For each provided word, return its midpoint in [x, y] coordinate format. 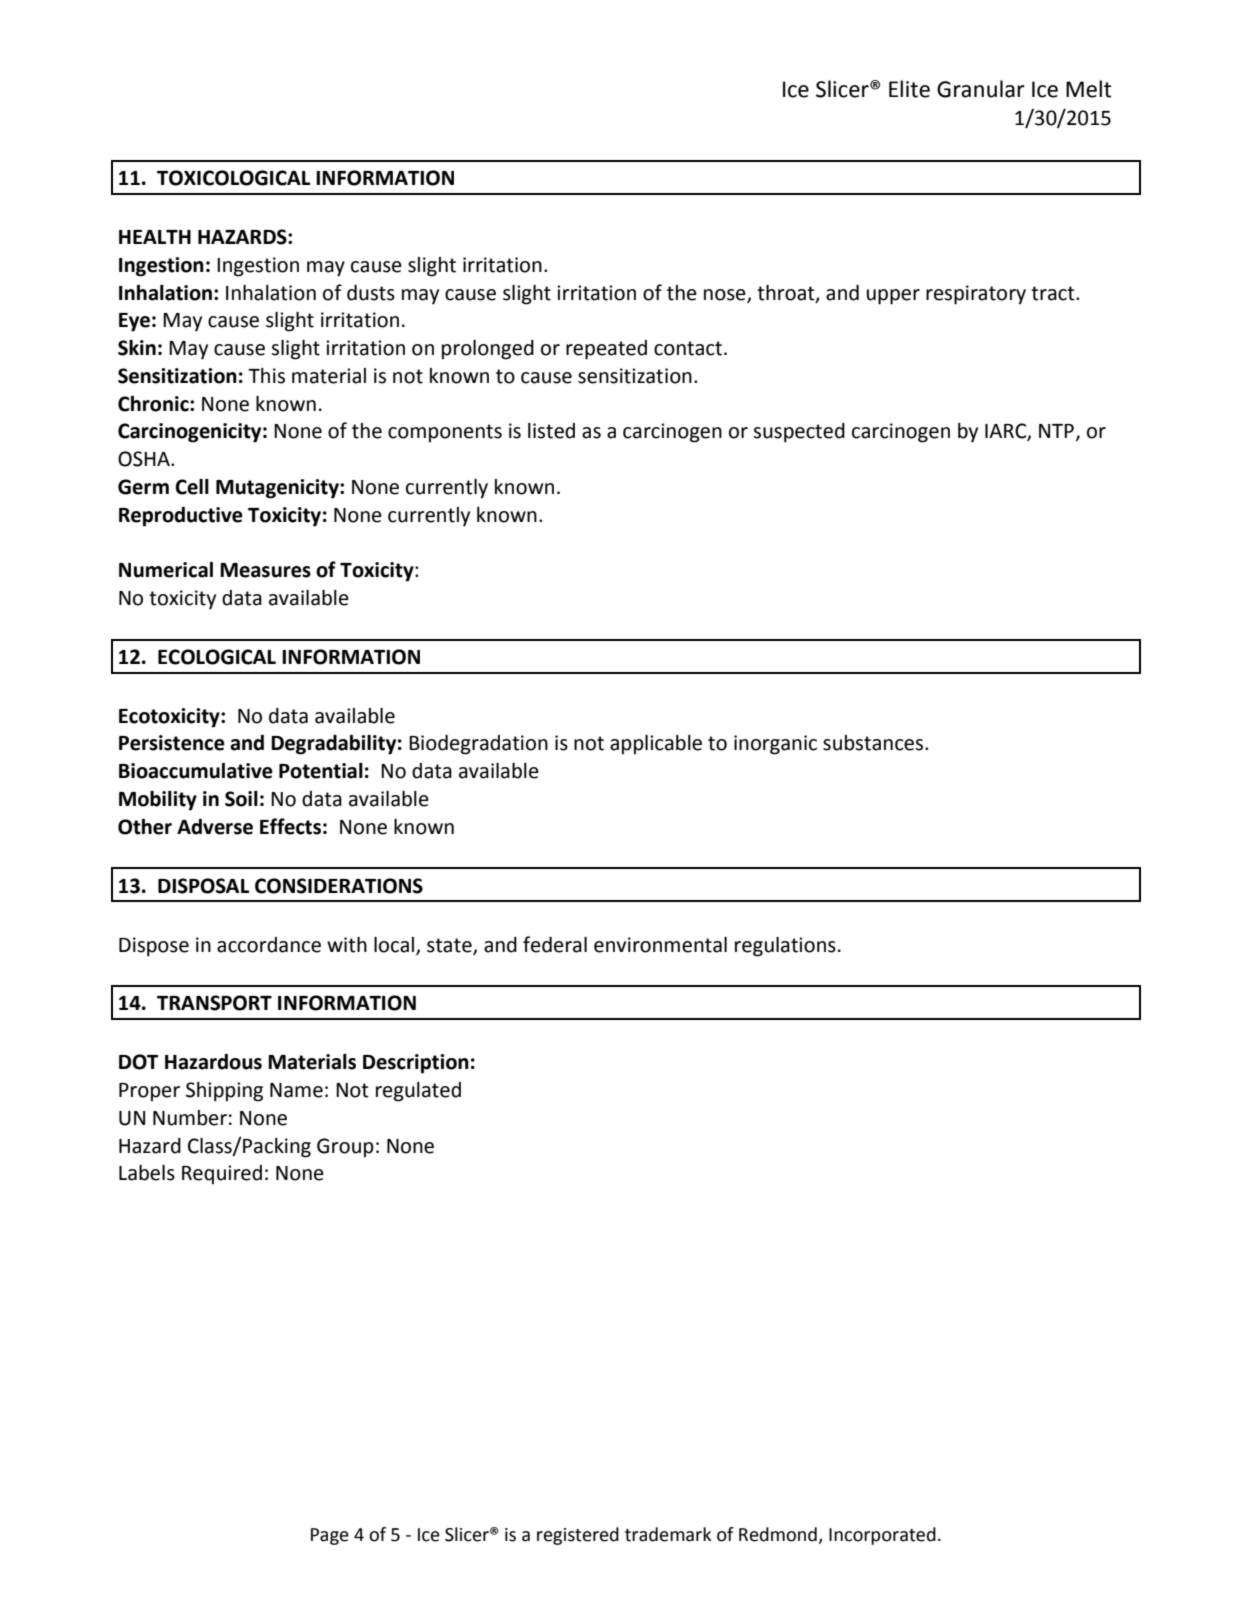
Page [330, 1536]
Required [222, 1174]
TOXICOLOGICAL [233, 178]
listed [551, 431]
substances [874, 743]
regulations [785, 947]
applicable [656, 745]
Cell [192, 487]
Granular [981, 89]
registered [578, 1536]
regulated [418, 1092]
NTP [1056, 431]
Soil [241, 799]
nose [726, 295]
